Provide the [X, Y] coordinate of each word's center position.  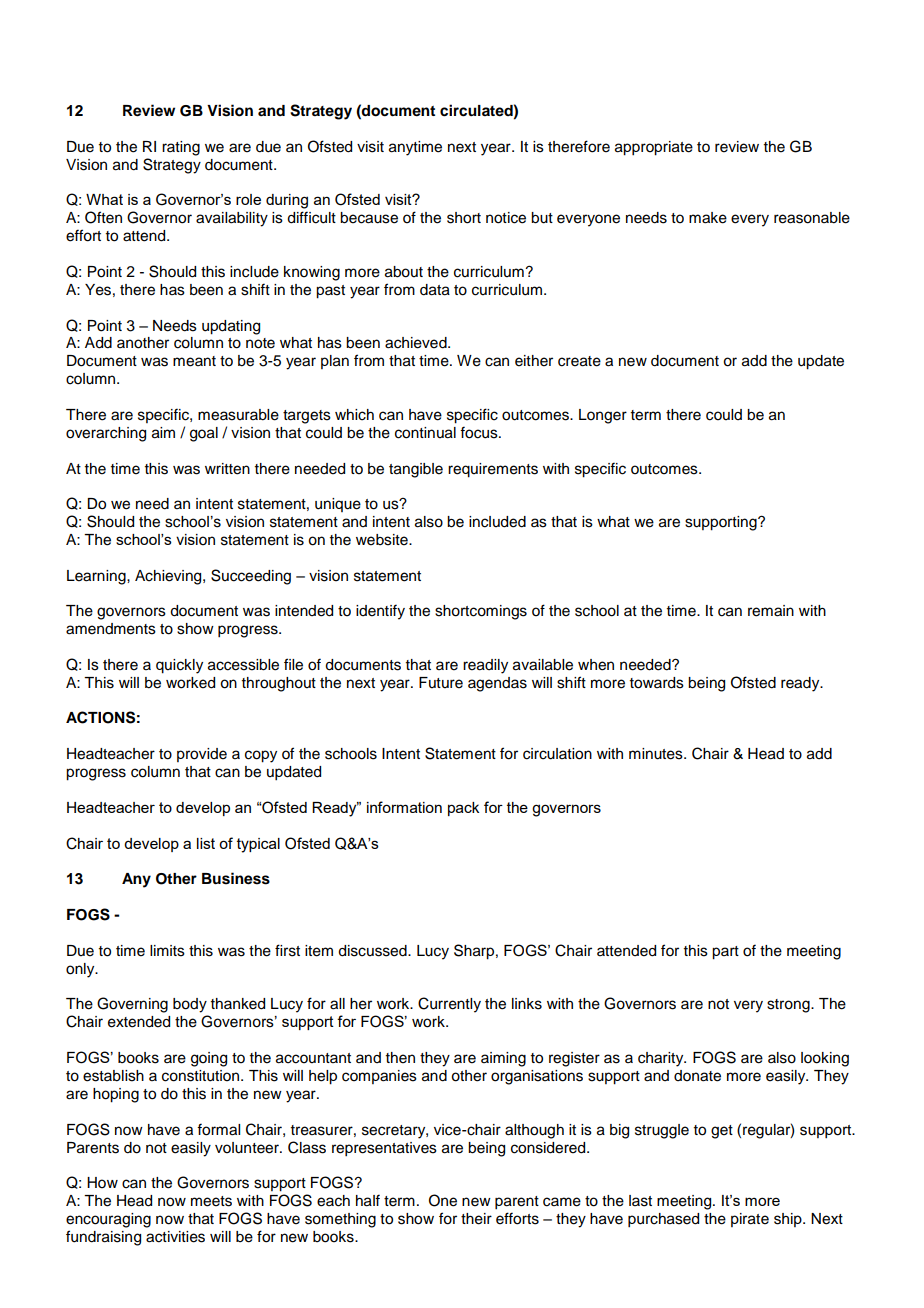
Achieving [169, 577]
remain [771, 611]
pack [463, 809]
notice [506, 218]
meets [211, 1201]
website [383, 540]
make [708, 218]
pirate [750, 1220]
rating [181, 148]
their [476, 1219]
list [206, 843]
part [725, 953]
